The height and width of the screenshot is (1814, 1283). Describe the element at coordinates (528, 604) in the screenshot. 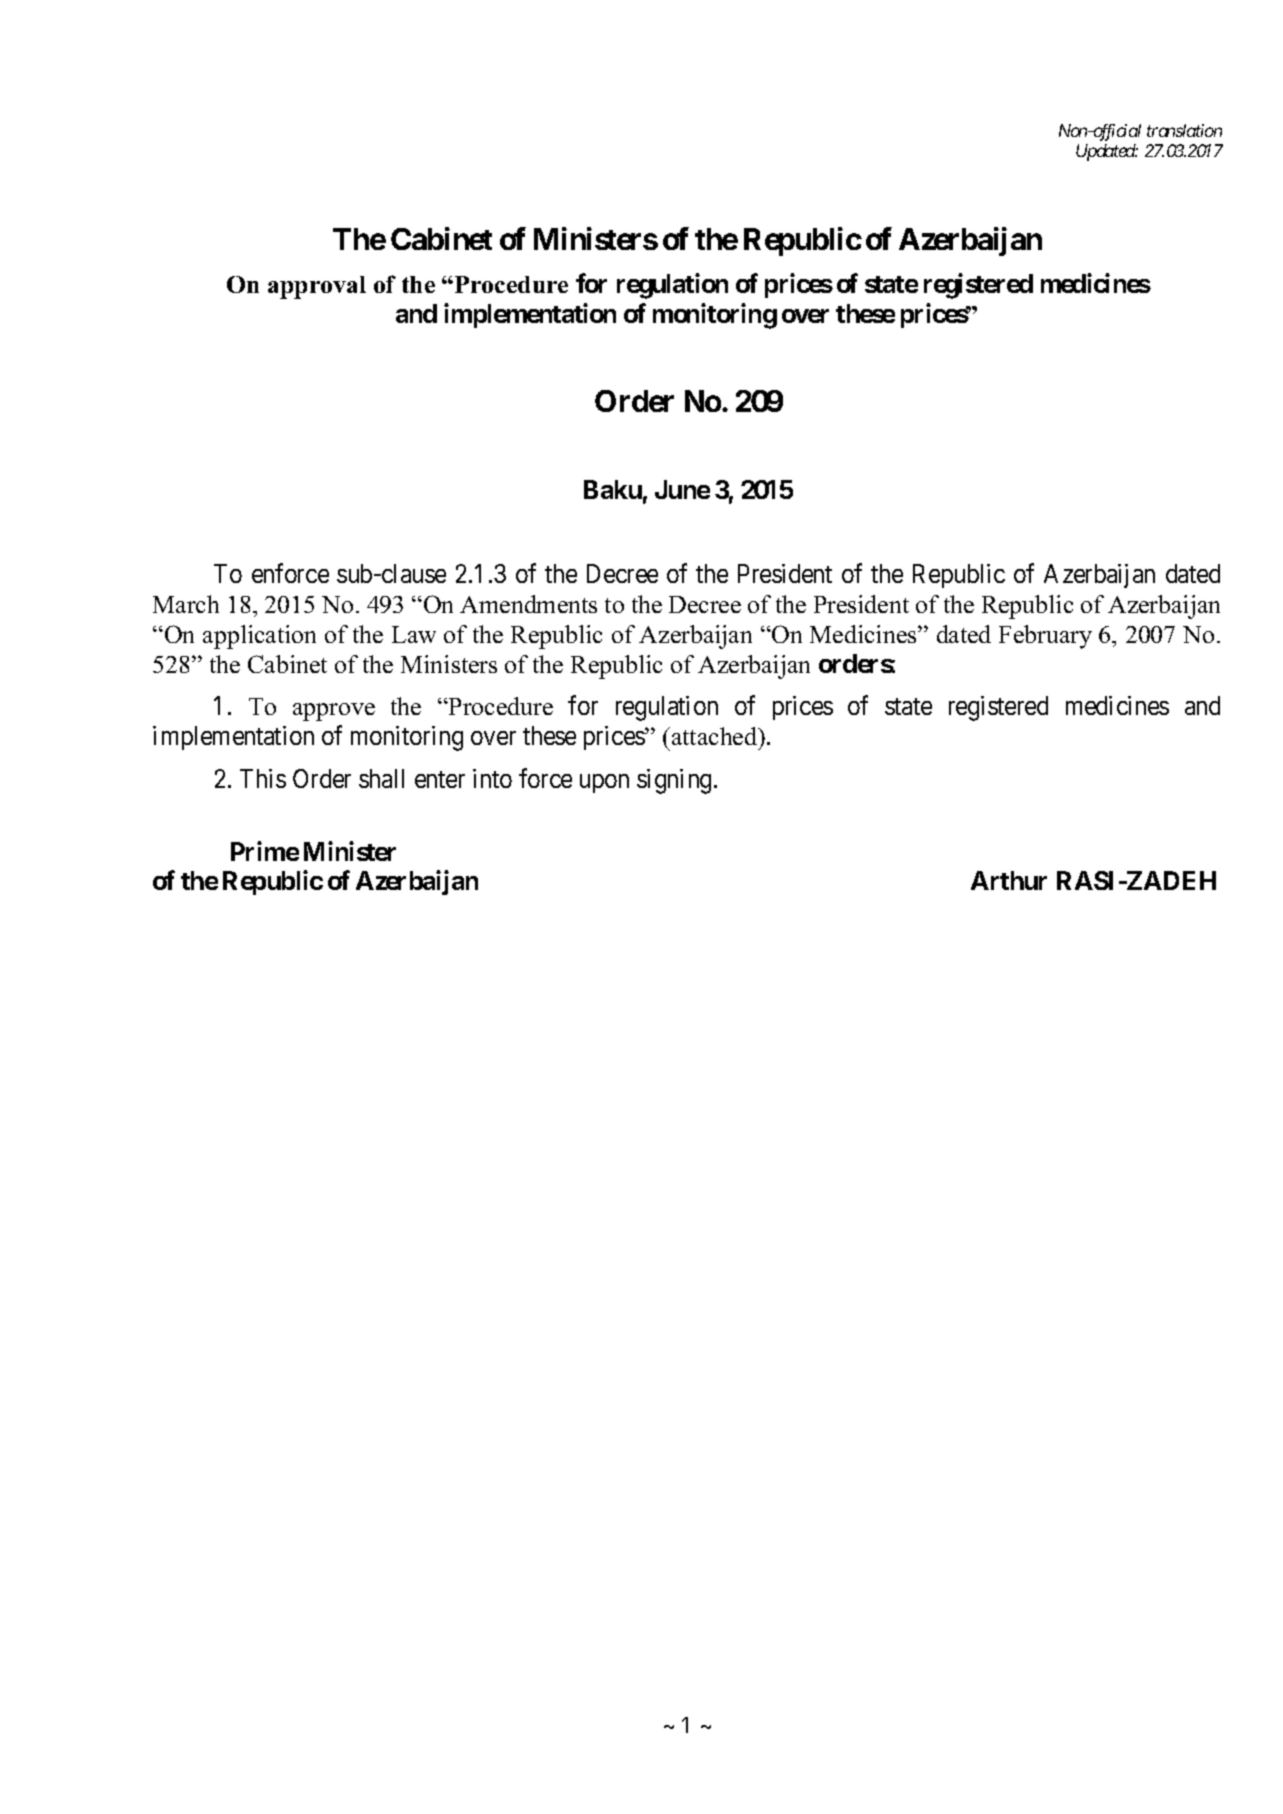

I see `Amendments` at that location.
